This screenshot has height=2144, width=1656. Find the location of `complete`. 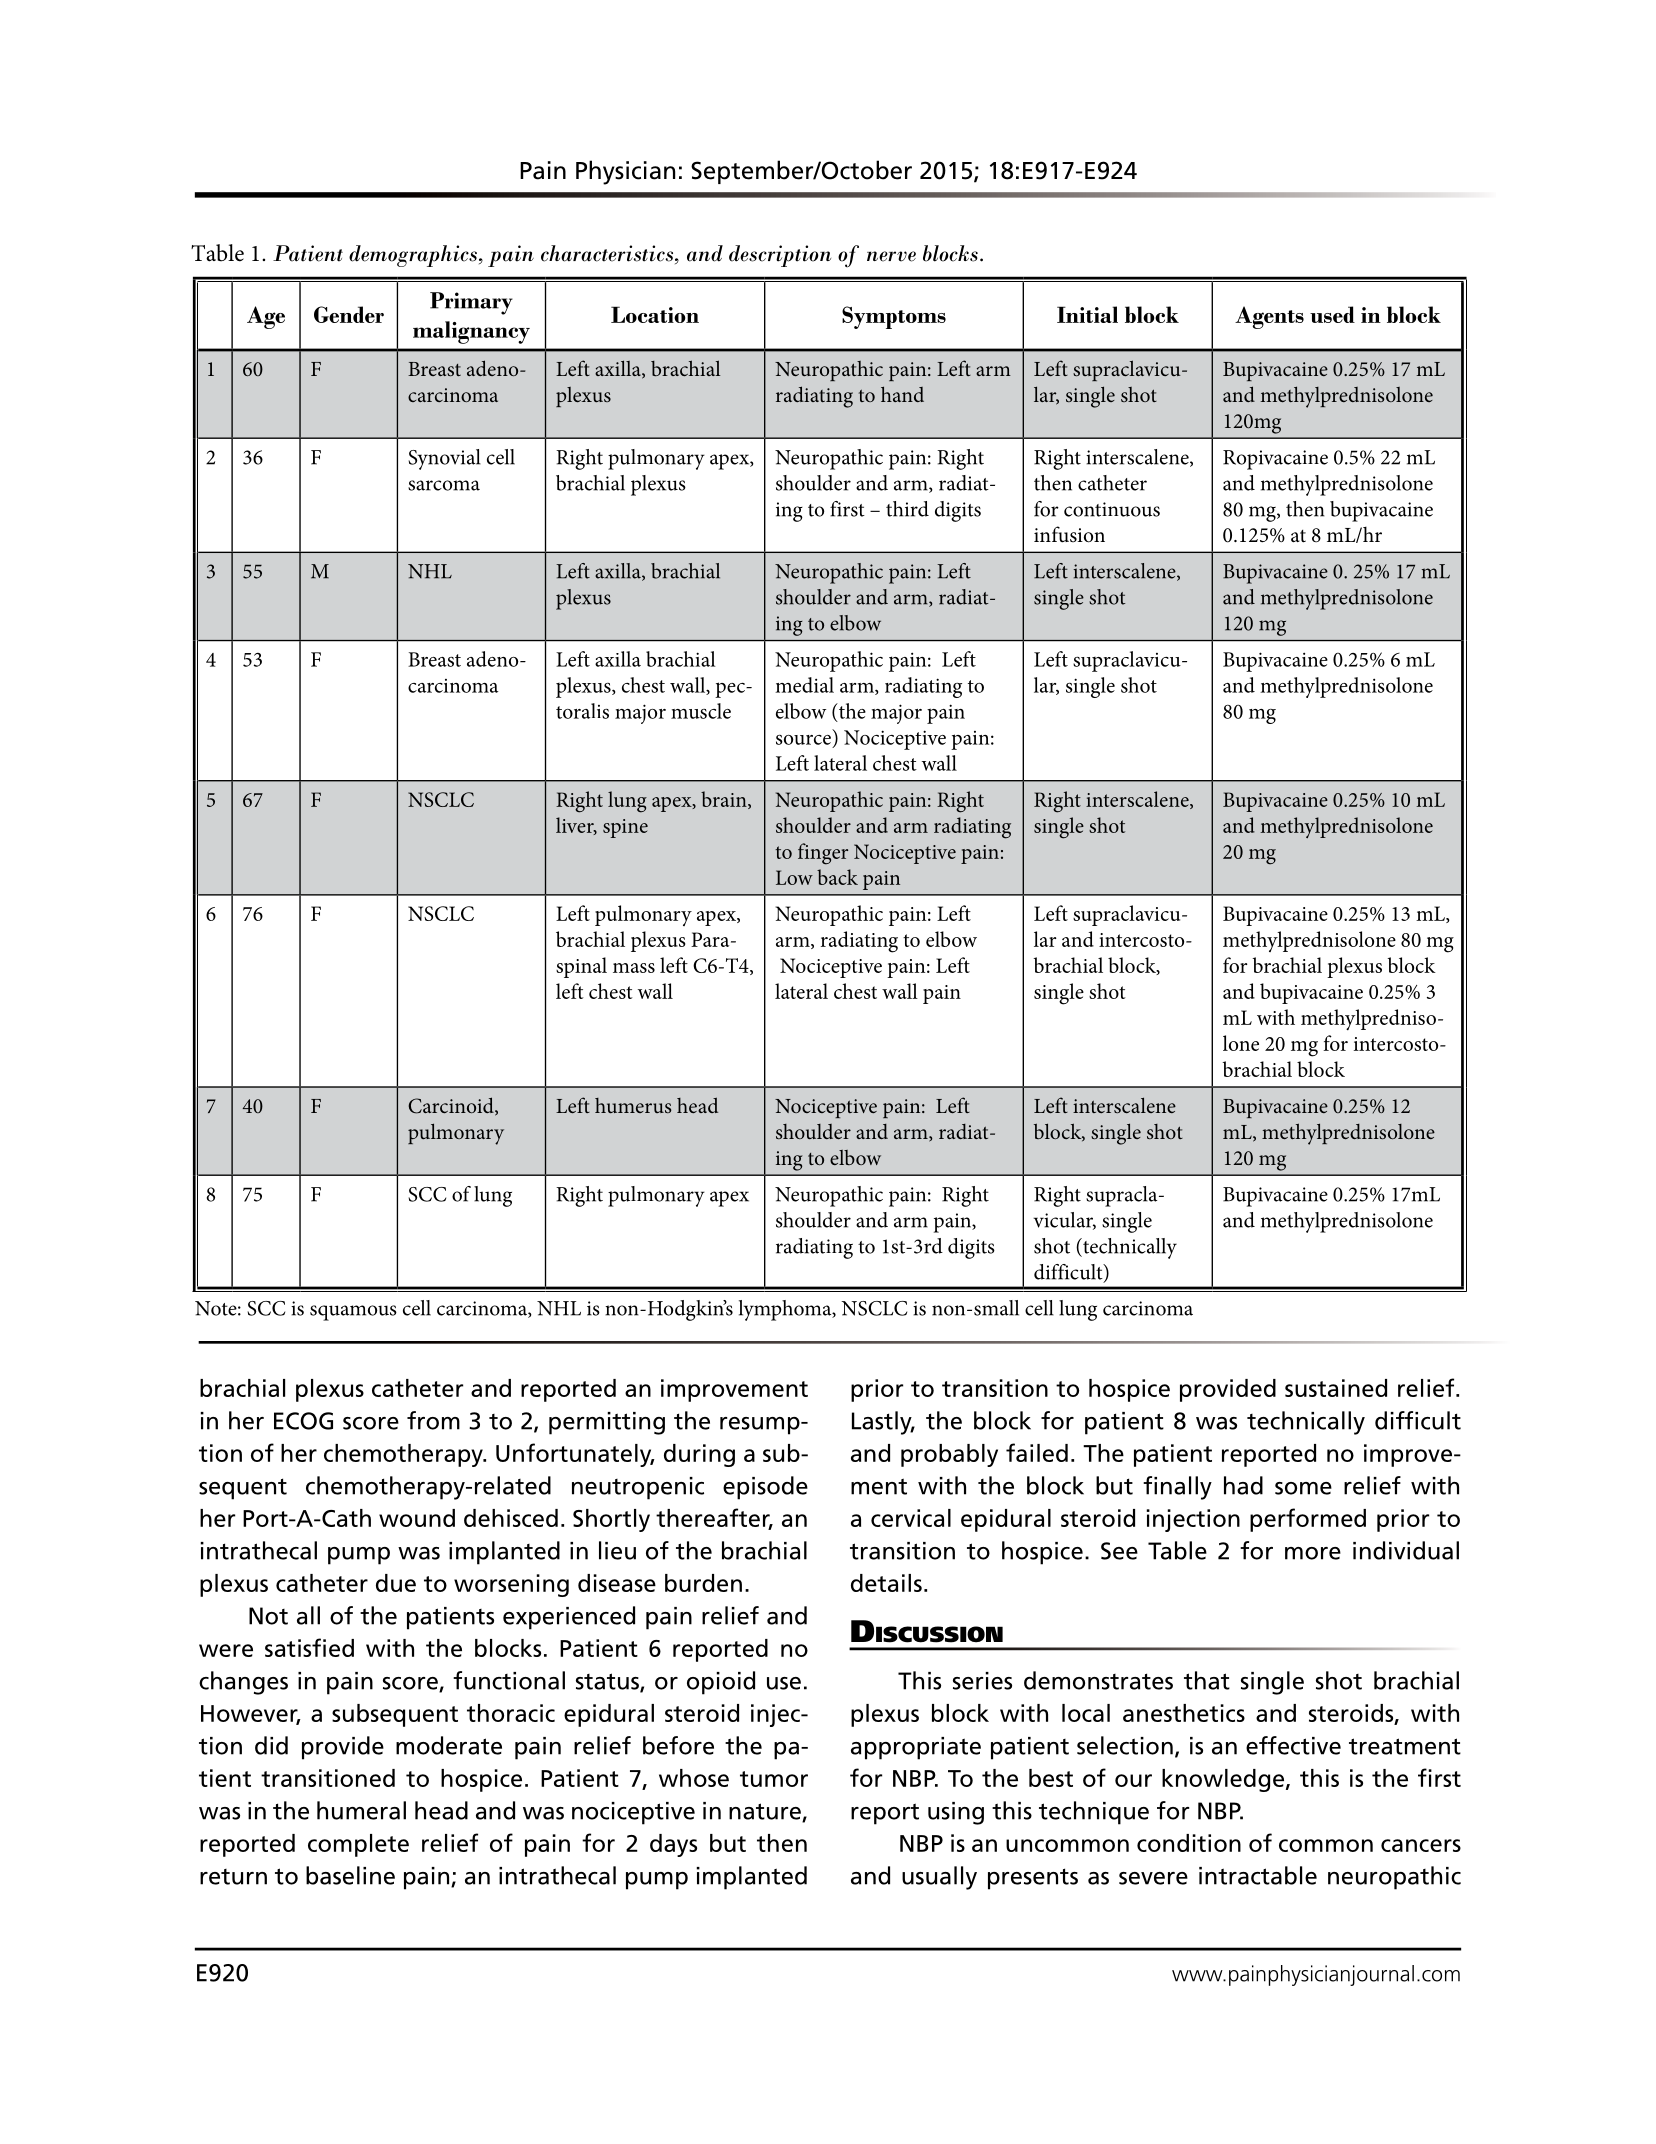

complete is located at coordinates (358, 1845).
